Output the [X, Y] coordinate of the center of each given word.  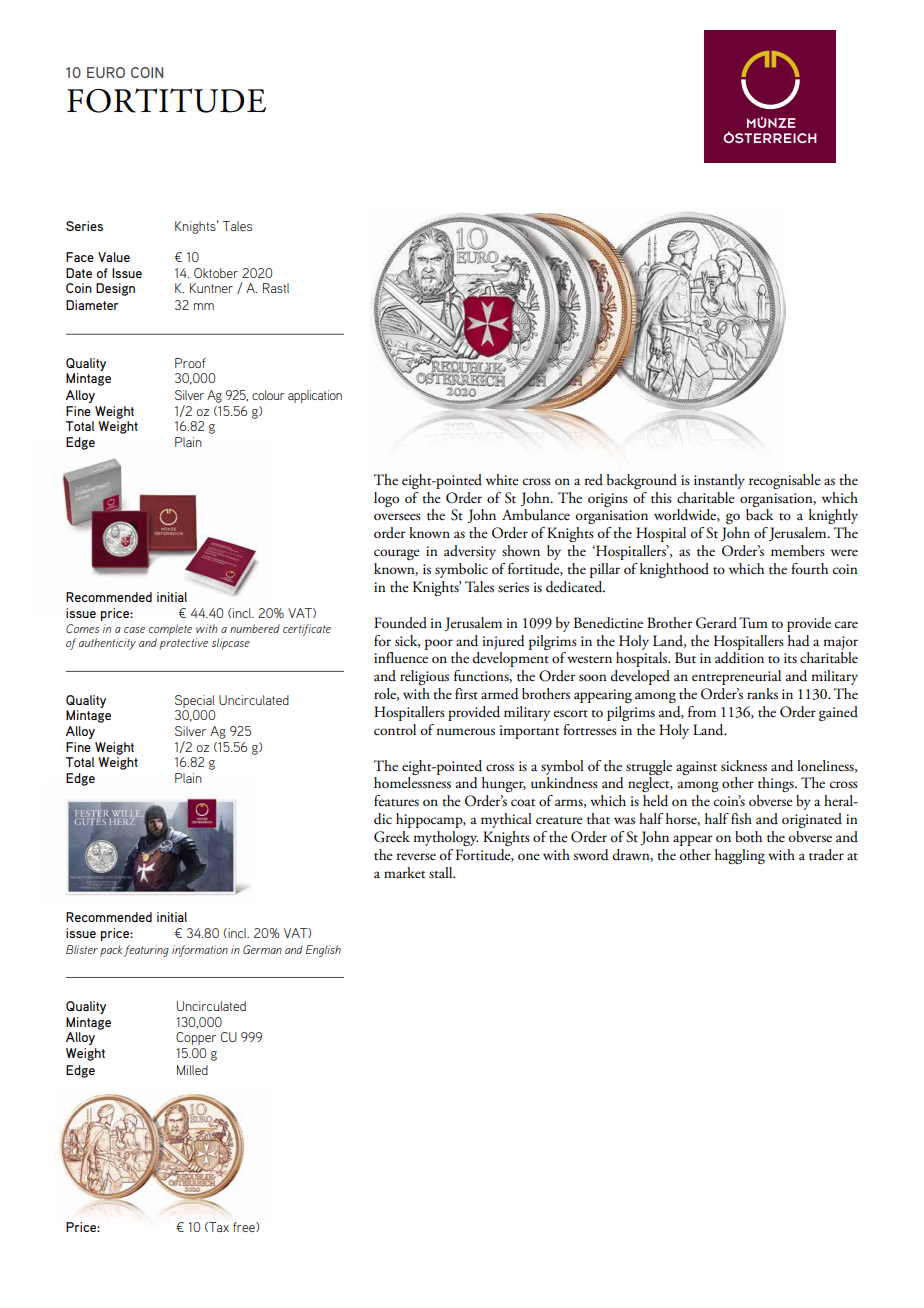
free [245, 1227]
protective [183, 644]
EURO [106, 72]
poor [439, 644]
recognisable [785, 481]
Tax [218, 1227]
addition [739, 658]
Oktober [216, 273]
